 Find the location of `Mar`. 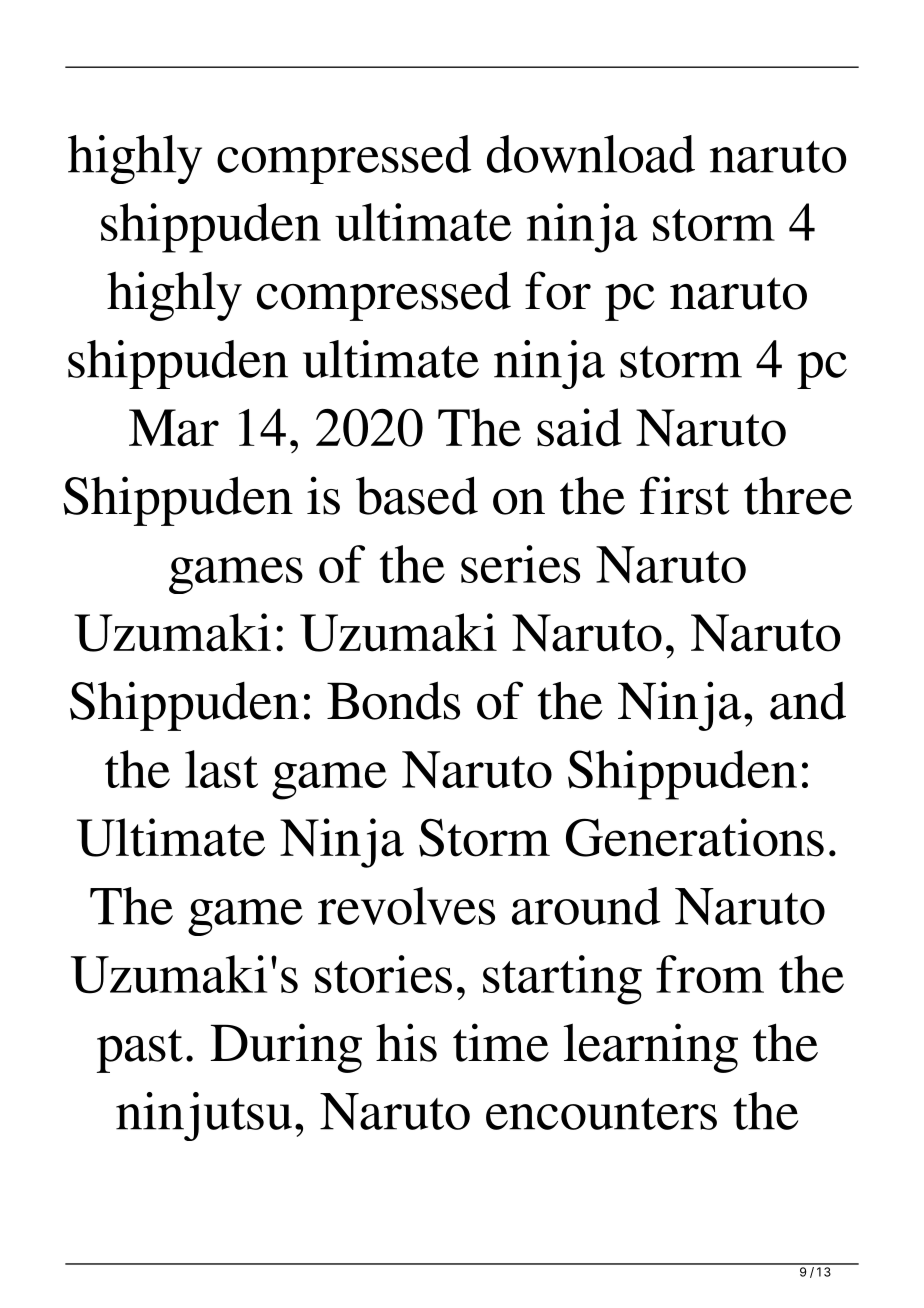

Mar is located at coordinates (174, 428).
